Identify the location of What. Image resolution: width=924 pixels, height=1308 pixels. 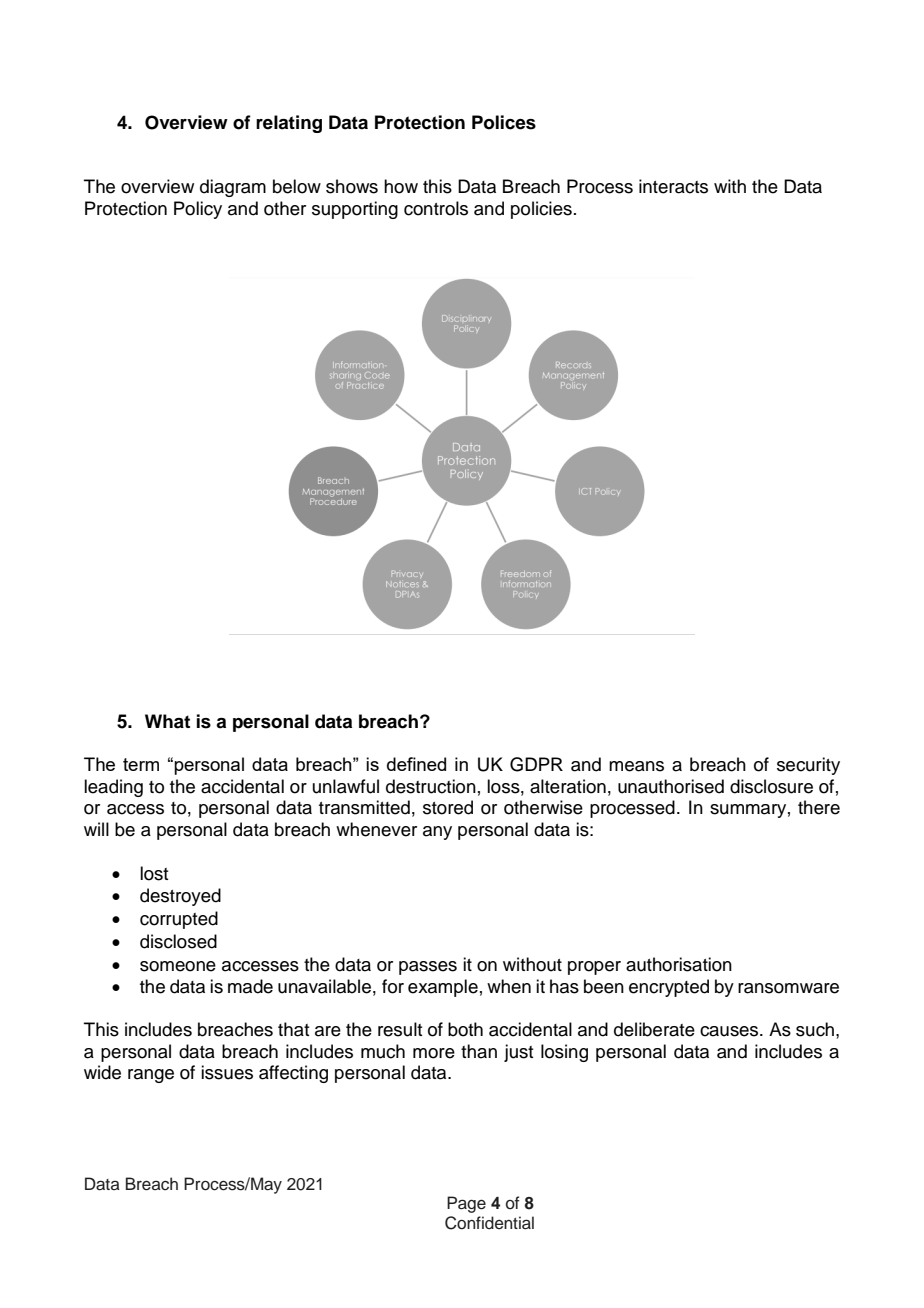
(167, 721).
